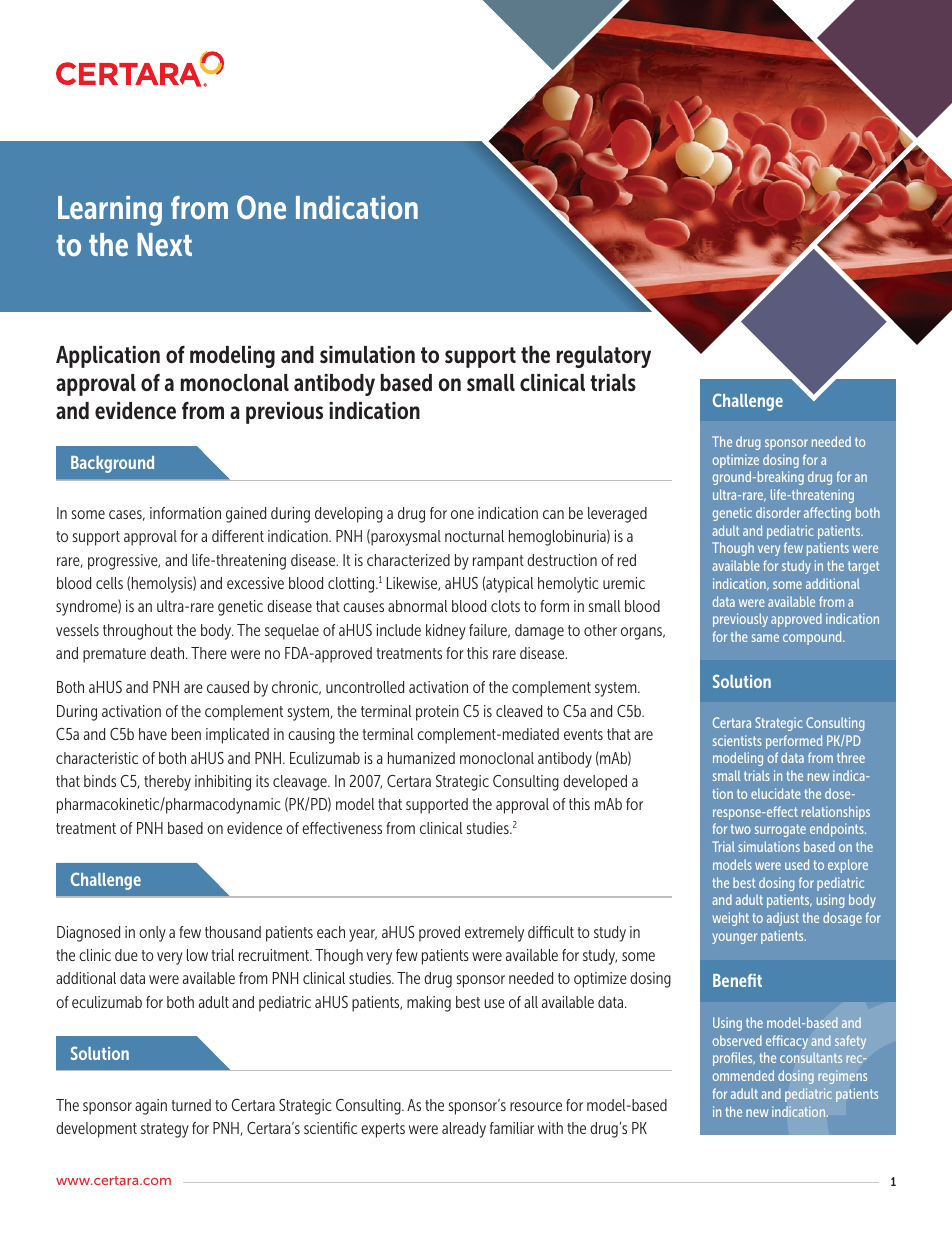 Image resolution: width=952 pixels, height=1233 pixels. What do you see at coordinates (474, 536) in the page?
I see `nocturnal` at bounding box center [474, 536].
